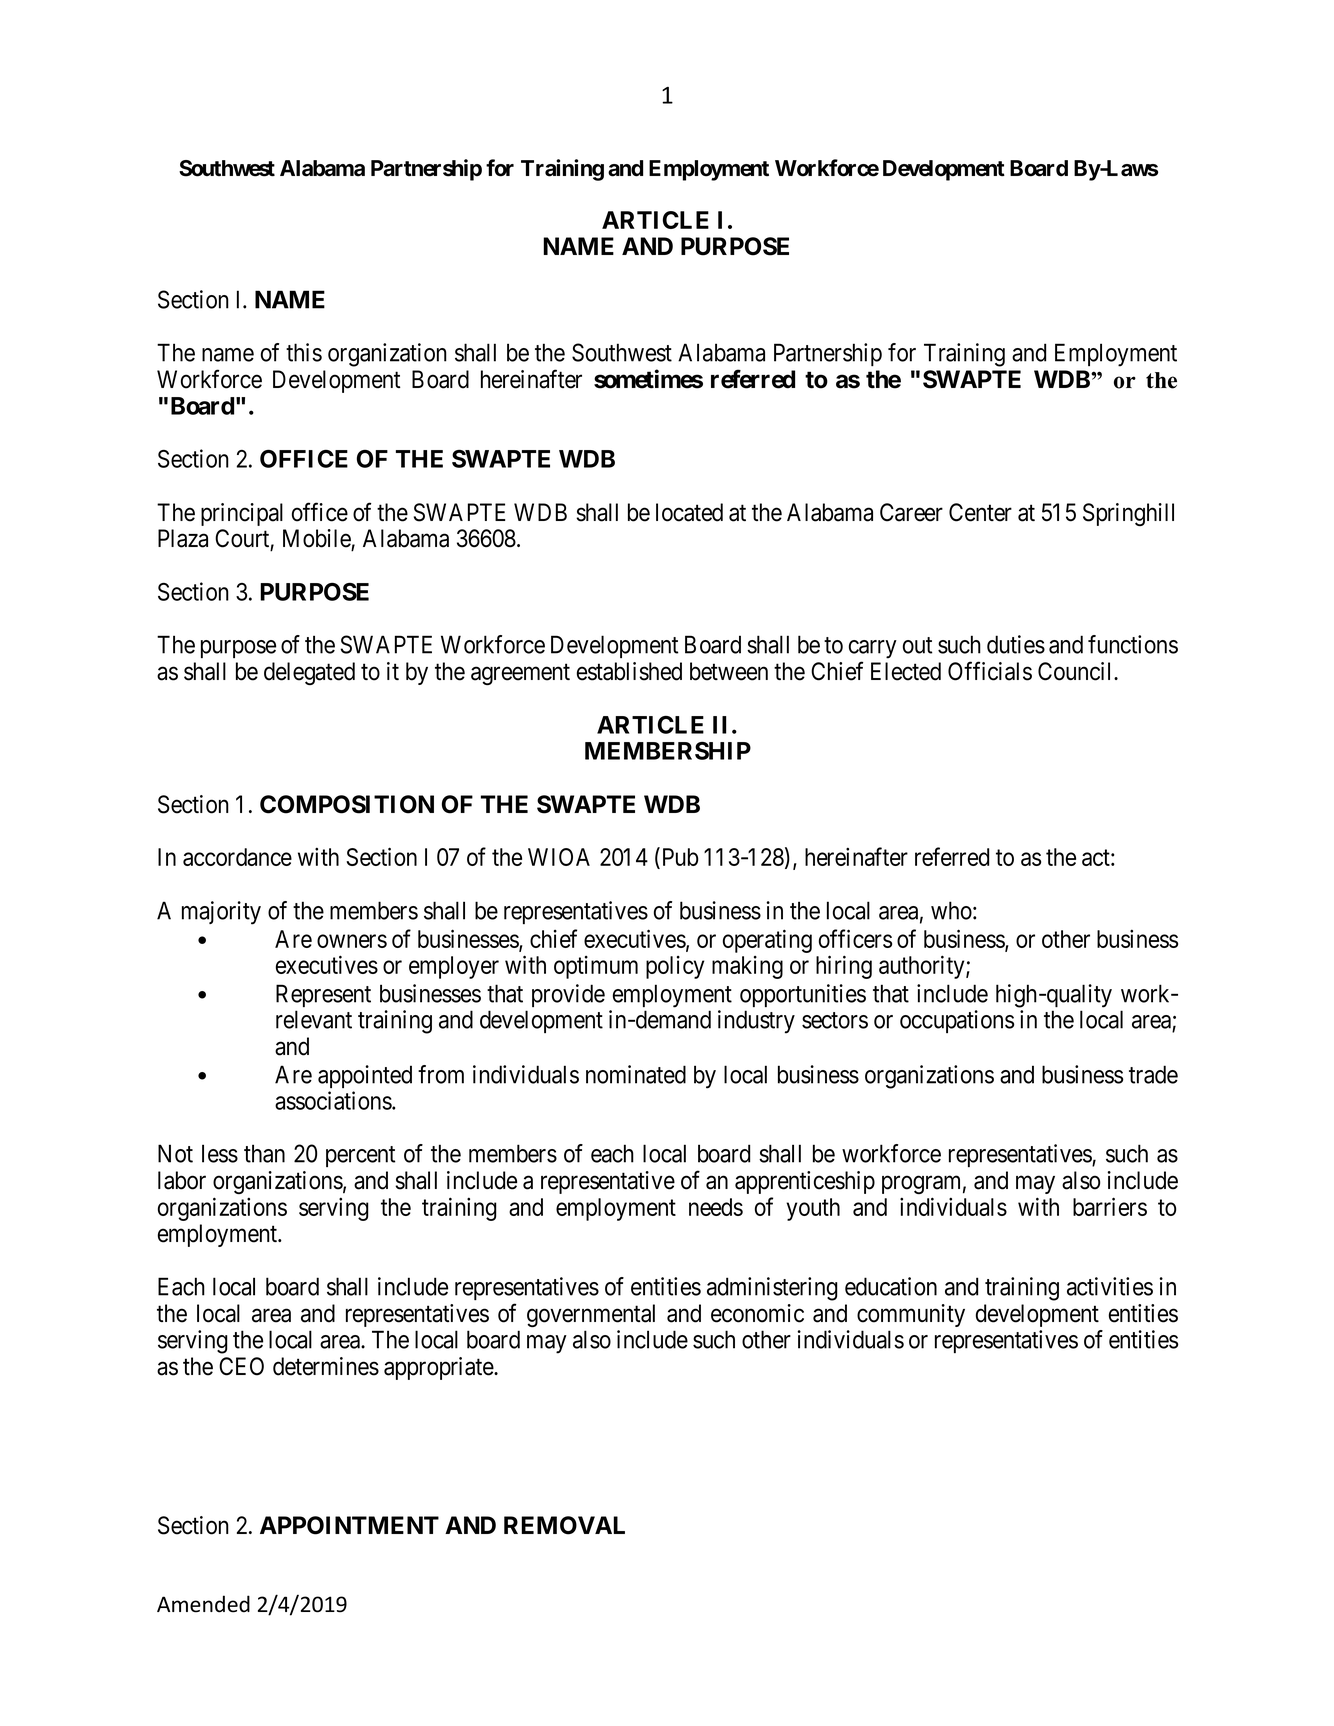 The width and height of the document is (1334, 1726). What do you see at coordinates (317, 538) in the document?
I see `Mobile` at bounding box center [317, 538].
